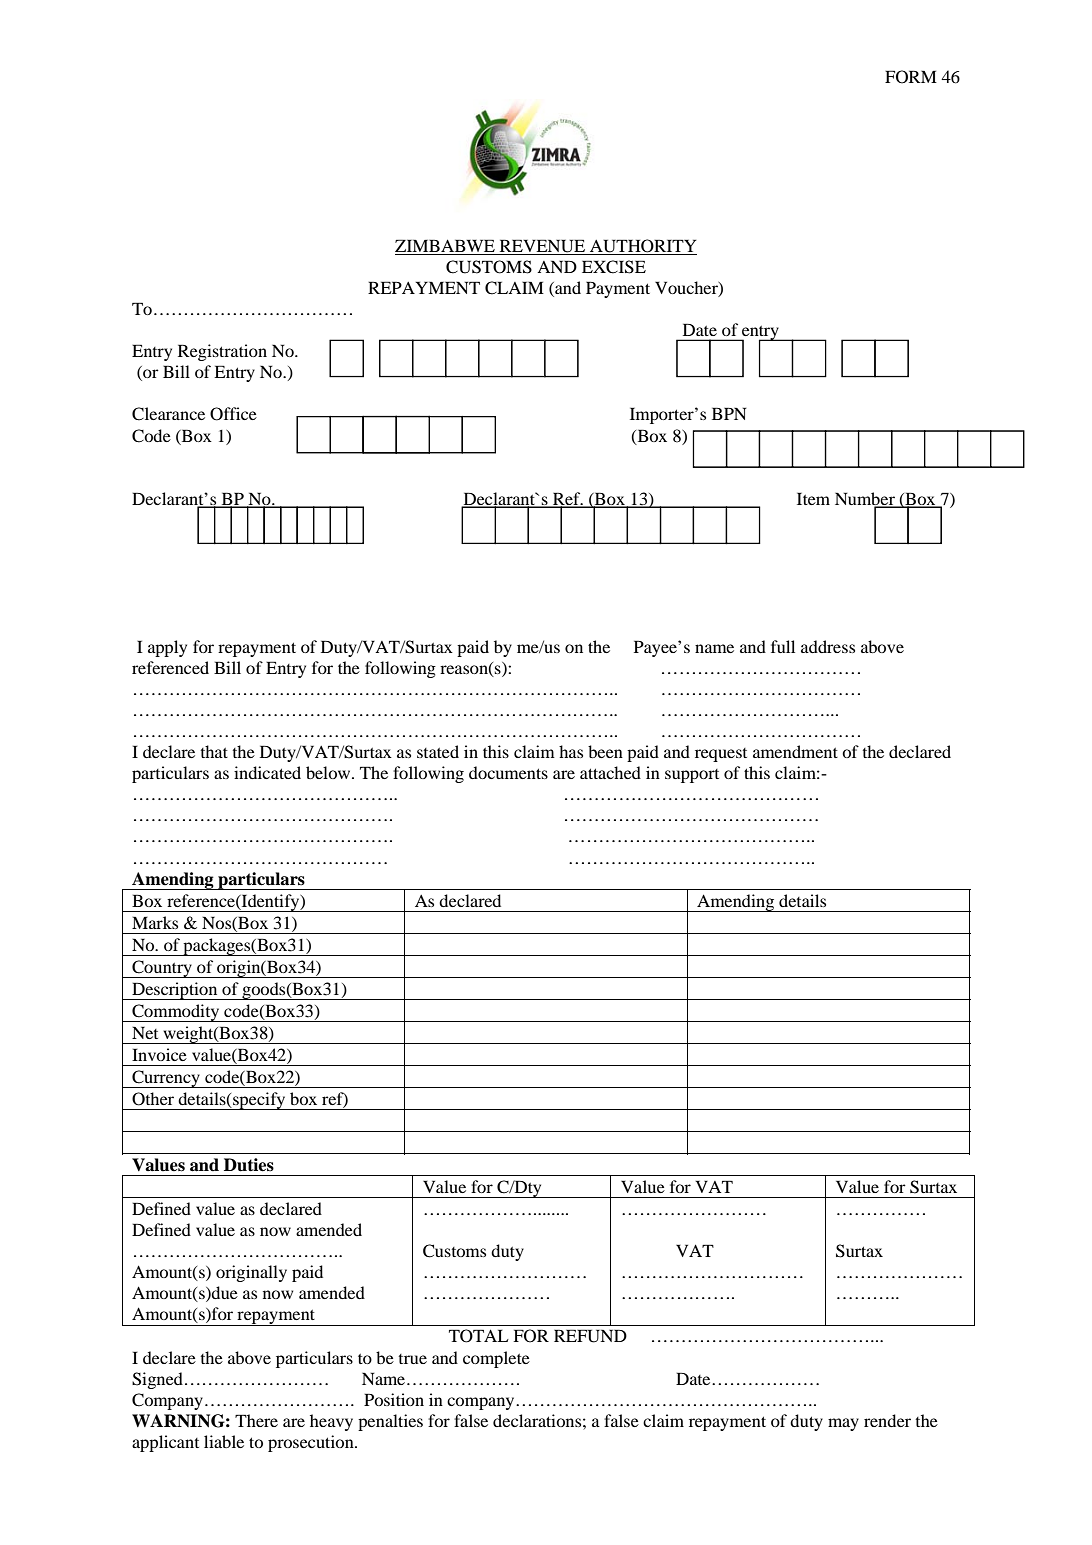 The height and width of the screenshot is (1545, 1092). What do you see at coordinates (445, 245) in the screenshot?
I see `ZIMBABWE` at bounding box center [445, 245].
